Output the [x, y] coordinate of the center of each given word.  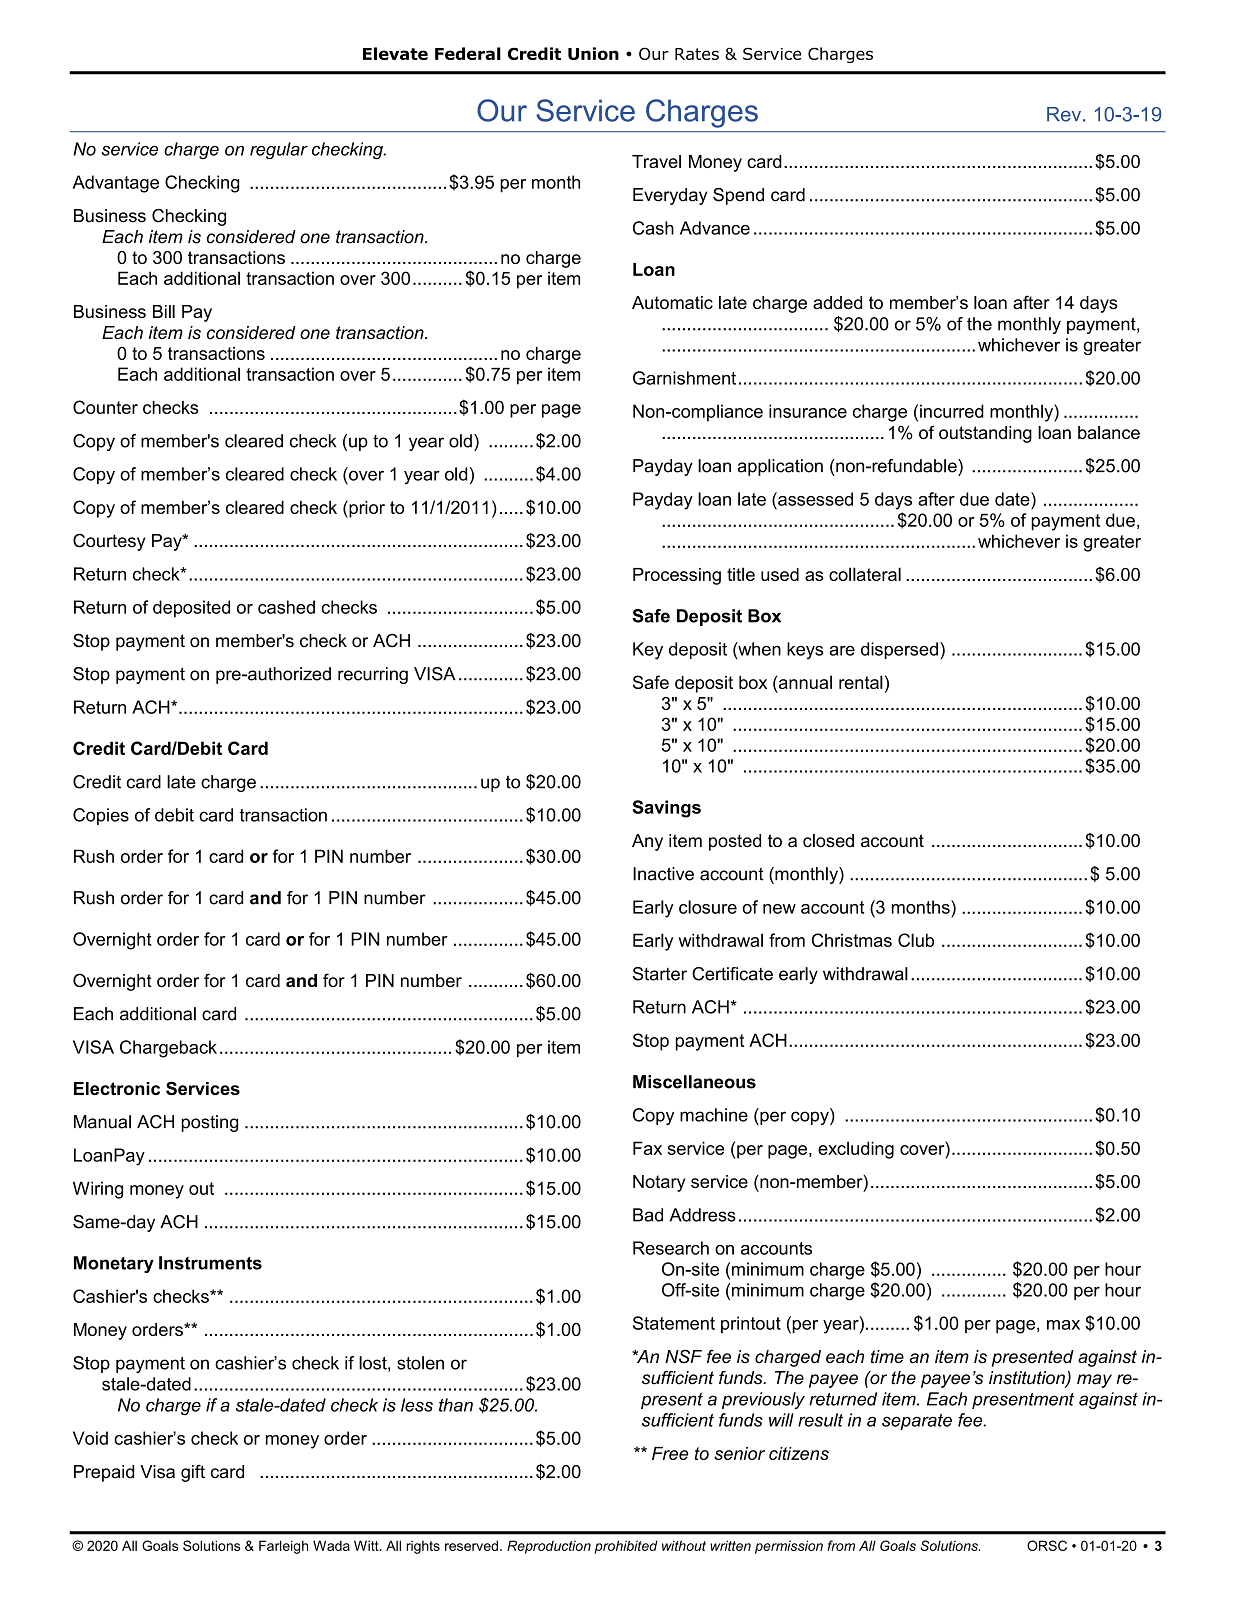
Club [916, 940]
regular [279, 151]
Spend [738, 196]
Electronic [117, 1088]
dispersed [899, 650]
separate [917, 1422]
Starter [660, 974]
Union [593, 53]
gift [193, 1473]
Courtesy [109, 542]
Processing [677, 576]
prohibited [626, 1547]
